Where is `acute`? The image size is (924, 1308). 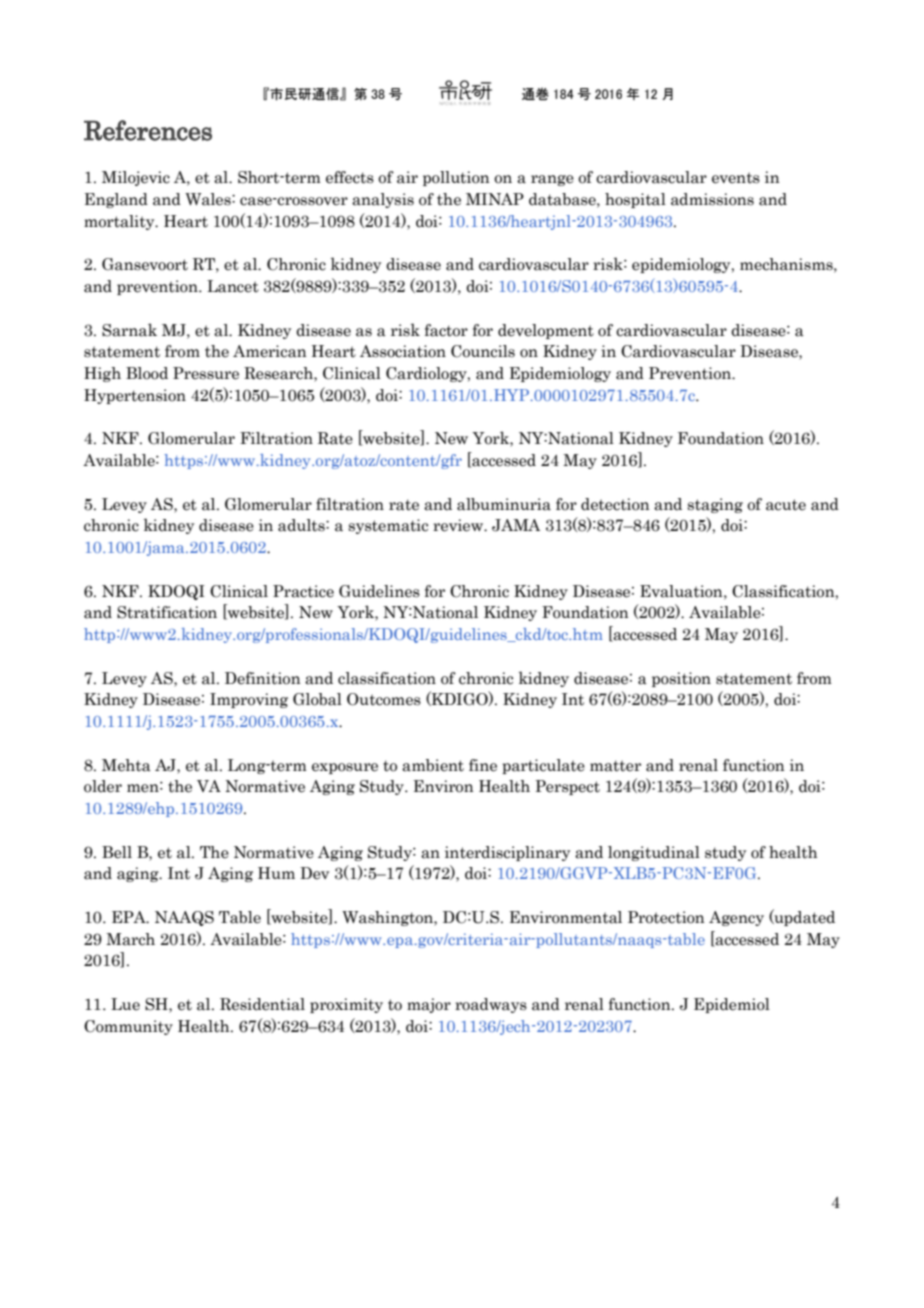
acute is located at coordinates (786, 505).
